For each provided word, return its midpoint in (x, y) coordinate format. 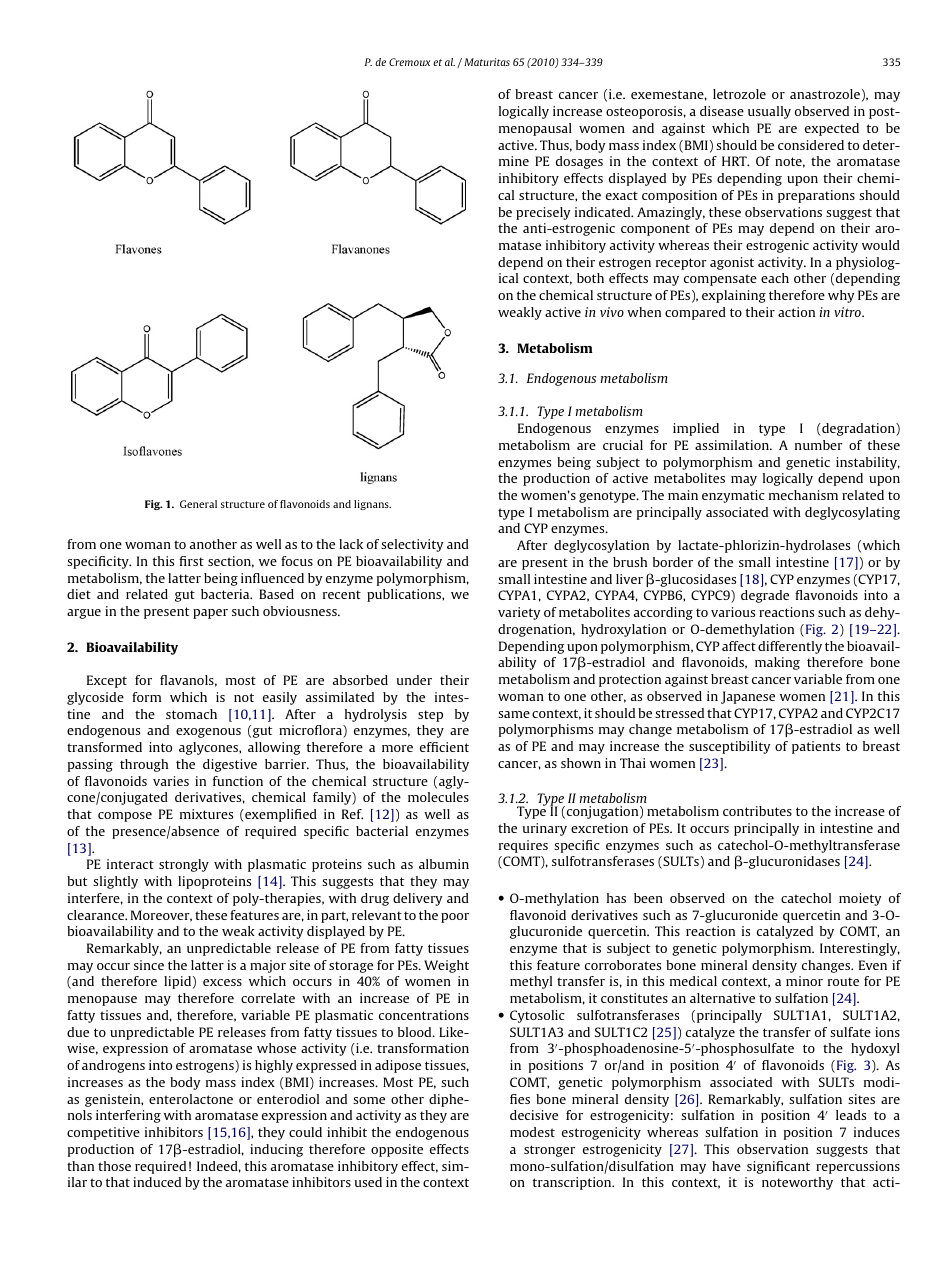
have (726, 1166)
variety (519, 613)
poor (455, 918)
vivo (612, 312)
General (198, 504)
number (819, 445)
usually (769, 112)
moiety (860, 899)
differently (790, 647)
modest (532, 1132)
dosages (579, 162)
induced (157, 1182)
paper (210, 614)
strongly (184, 865)
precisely (543, 213)
